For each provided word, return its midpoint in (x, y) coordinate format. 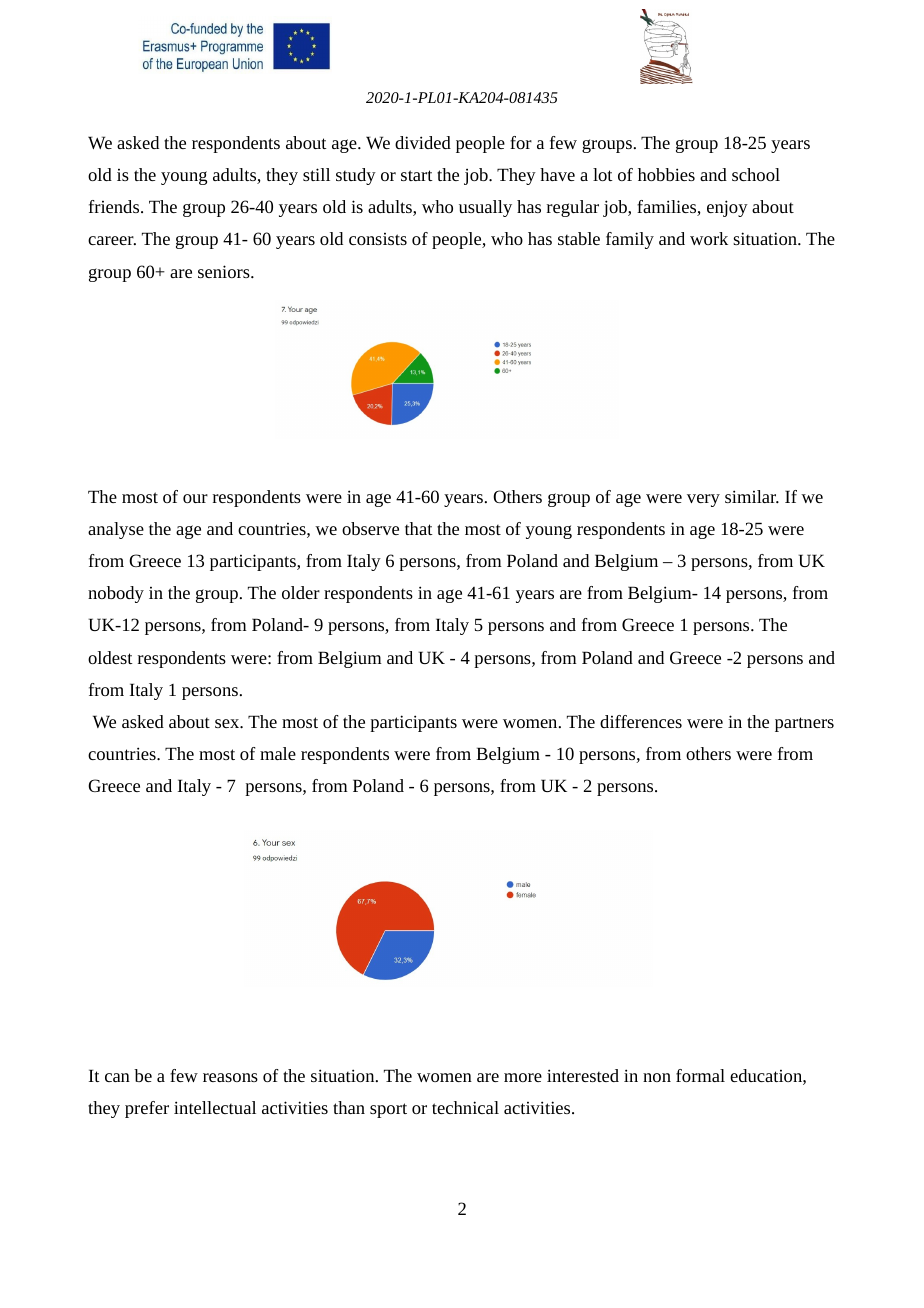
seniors (225, 271)
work (709, 238)
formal (700, 1075)
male (278, 753)
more (523, 1077)
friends (115, 206)
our (195, 498)
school (756, 174)
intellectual (215, 1107)
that (419, 528)
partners (804, 724)
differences (641, 721)
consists (378, 239)
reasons (230, 1077)
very (703, 500)
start (417, 175)
